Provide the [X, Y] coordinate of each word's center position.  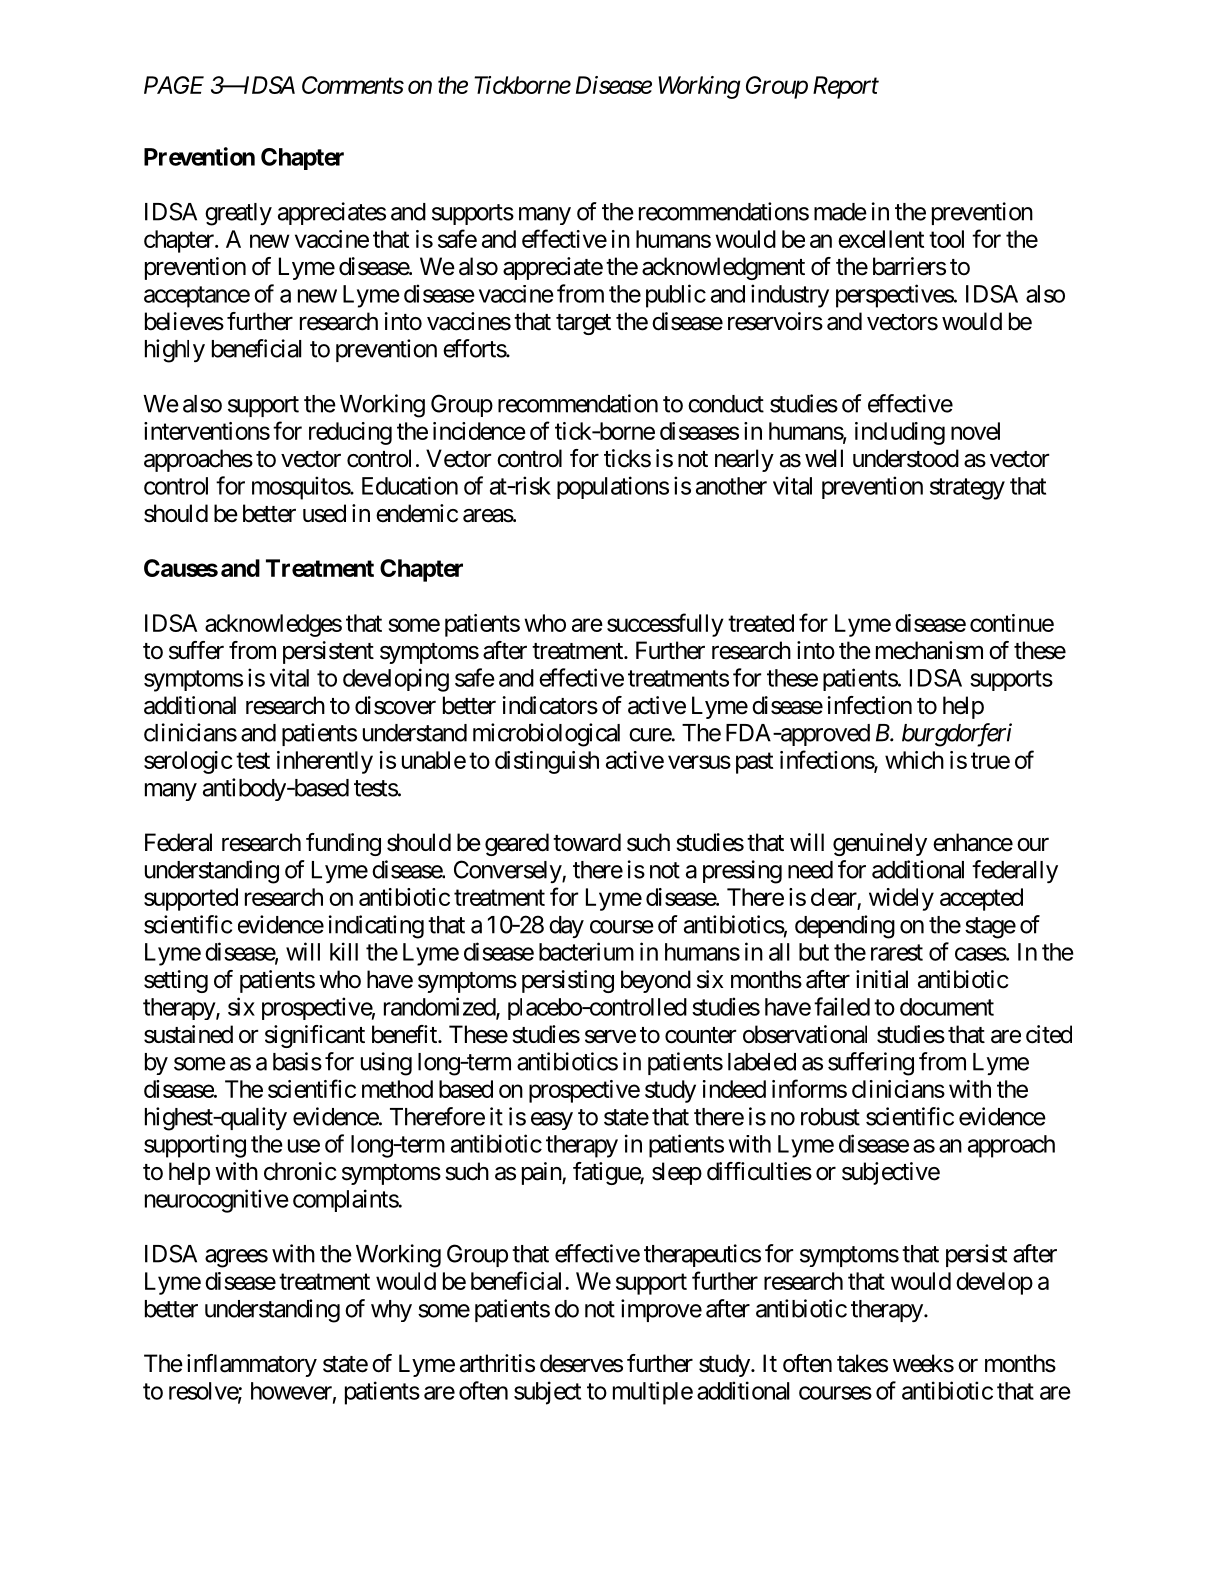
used [324, 513]
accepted [981, 899]
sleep [677, 1173]
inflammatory [252, 1365]
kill [344, 951]
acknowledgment [723, 268]
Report [846, 87]
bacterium [586, 951]
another [731, 486]
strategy [967, 489]
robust [830, 1117]
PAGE [174, 85]
